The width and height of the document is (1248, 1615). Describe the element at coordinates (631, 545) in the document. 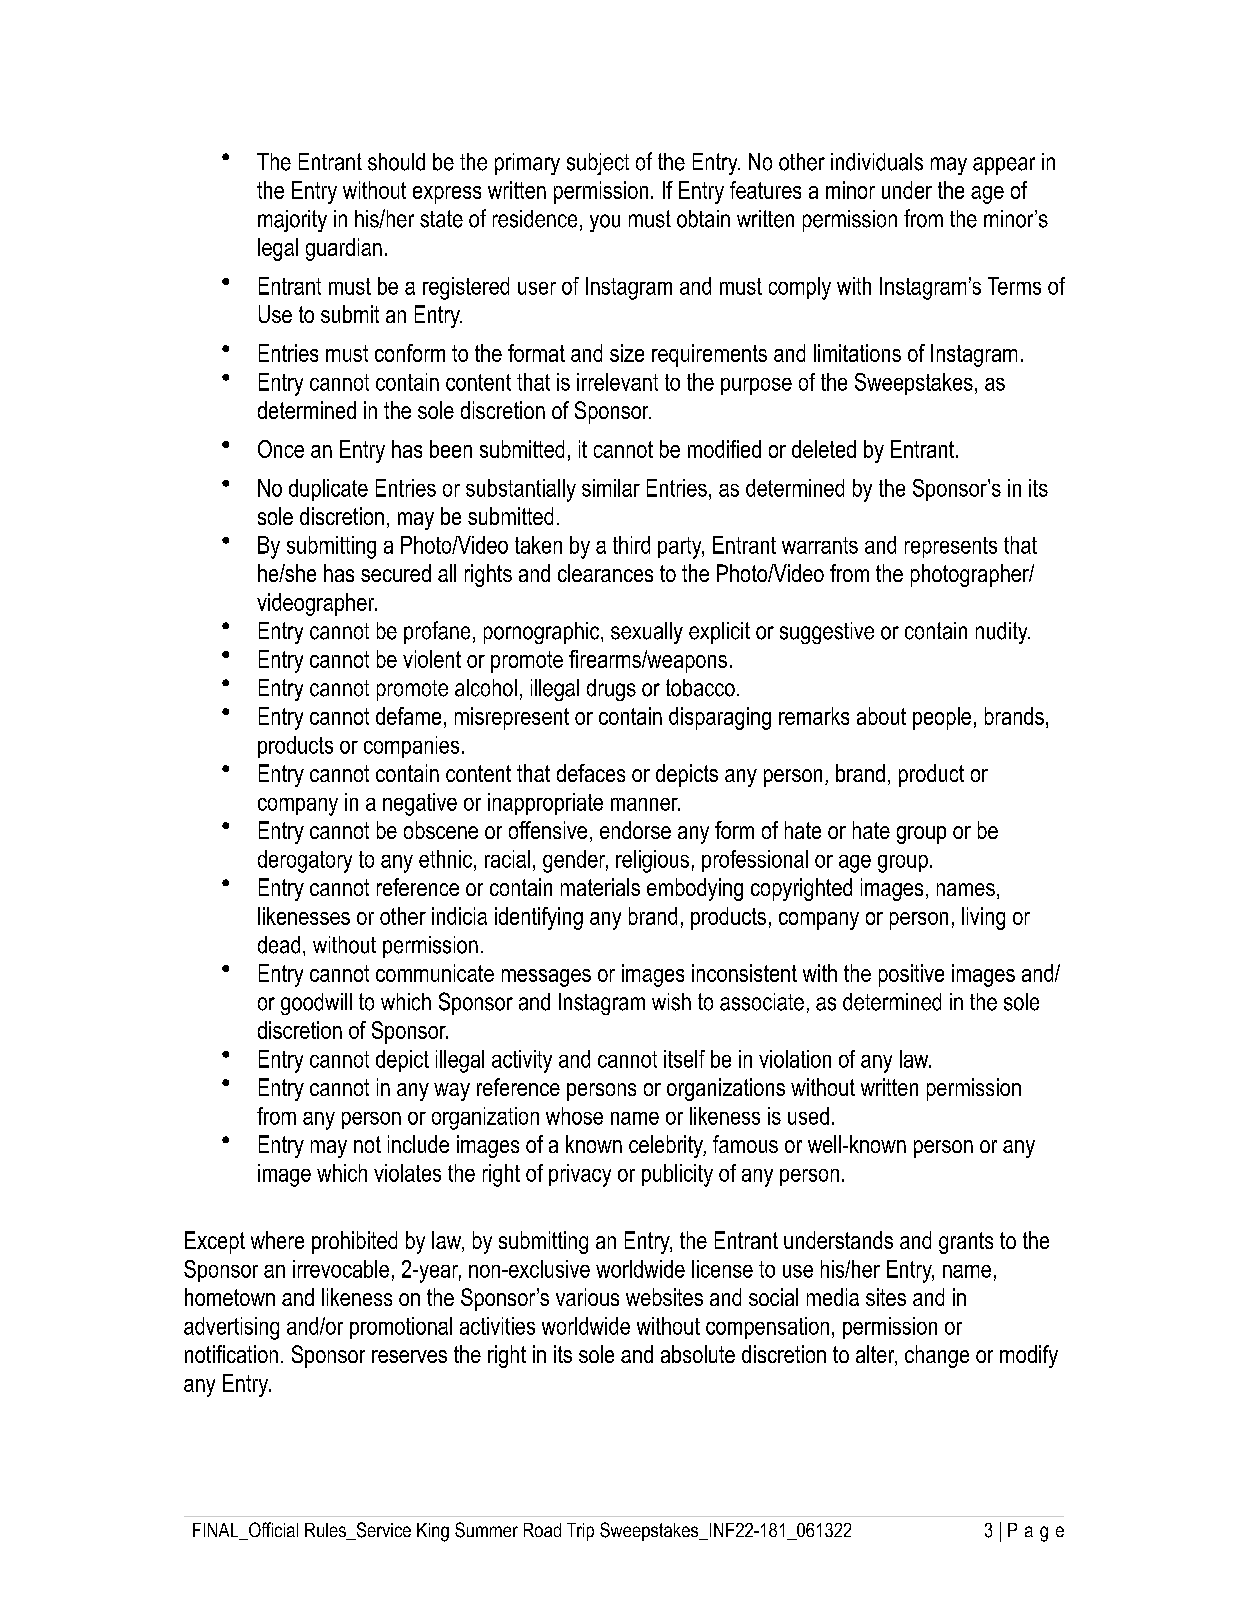

I see `third` at that location.
